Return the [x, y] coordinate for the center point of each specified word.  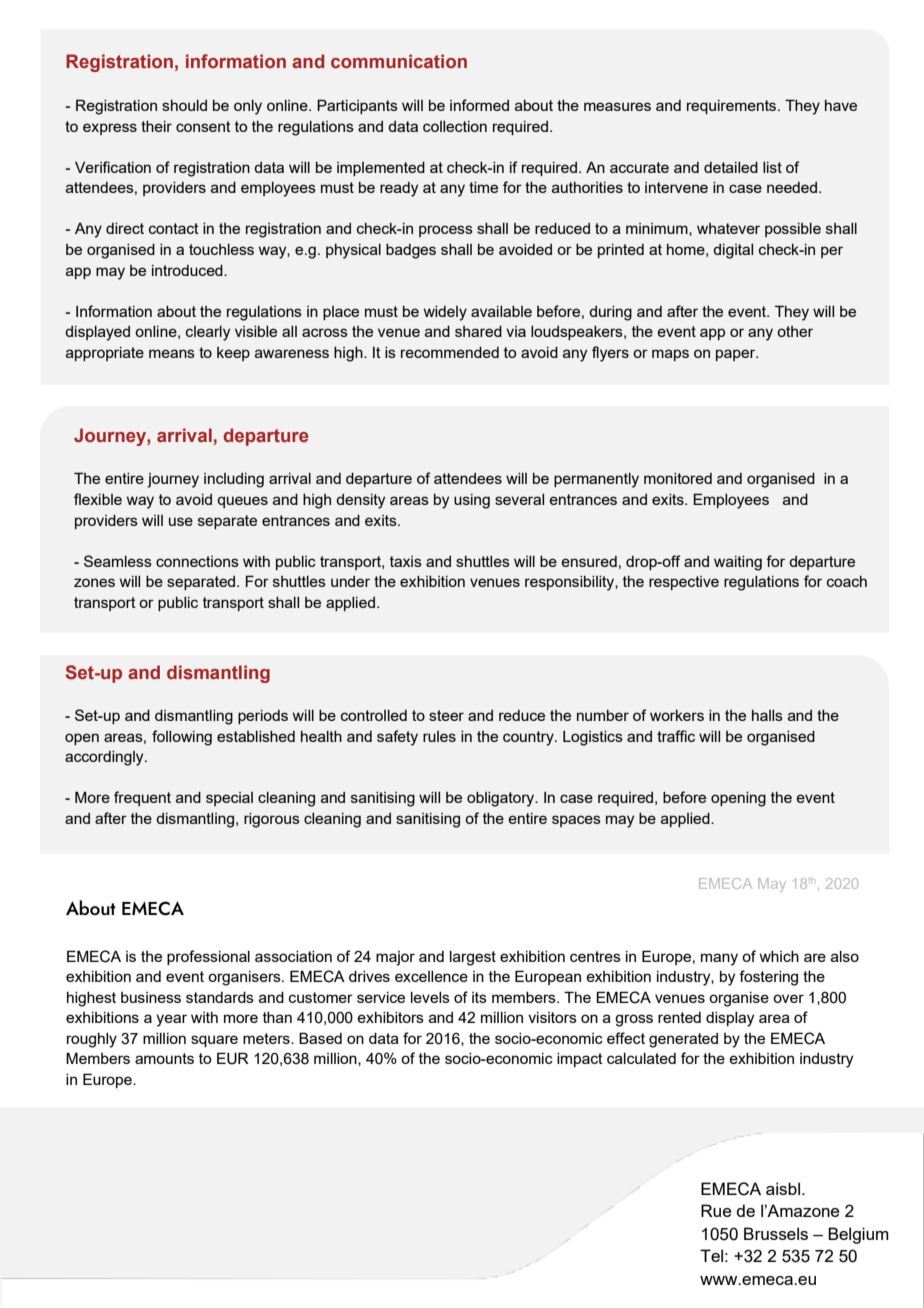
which [779, 956]
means [172, 353]
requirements [733, 107]
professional [208, 957]
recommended [450, 352]
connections [197, 561]
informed [479, 105]
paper [737, 355]
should [184, 105]
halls [767, 715]
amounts [164, 1058]
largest [473, 958]
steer [446, 715]
